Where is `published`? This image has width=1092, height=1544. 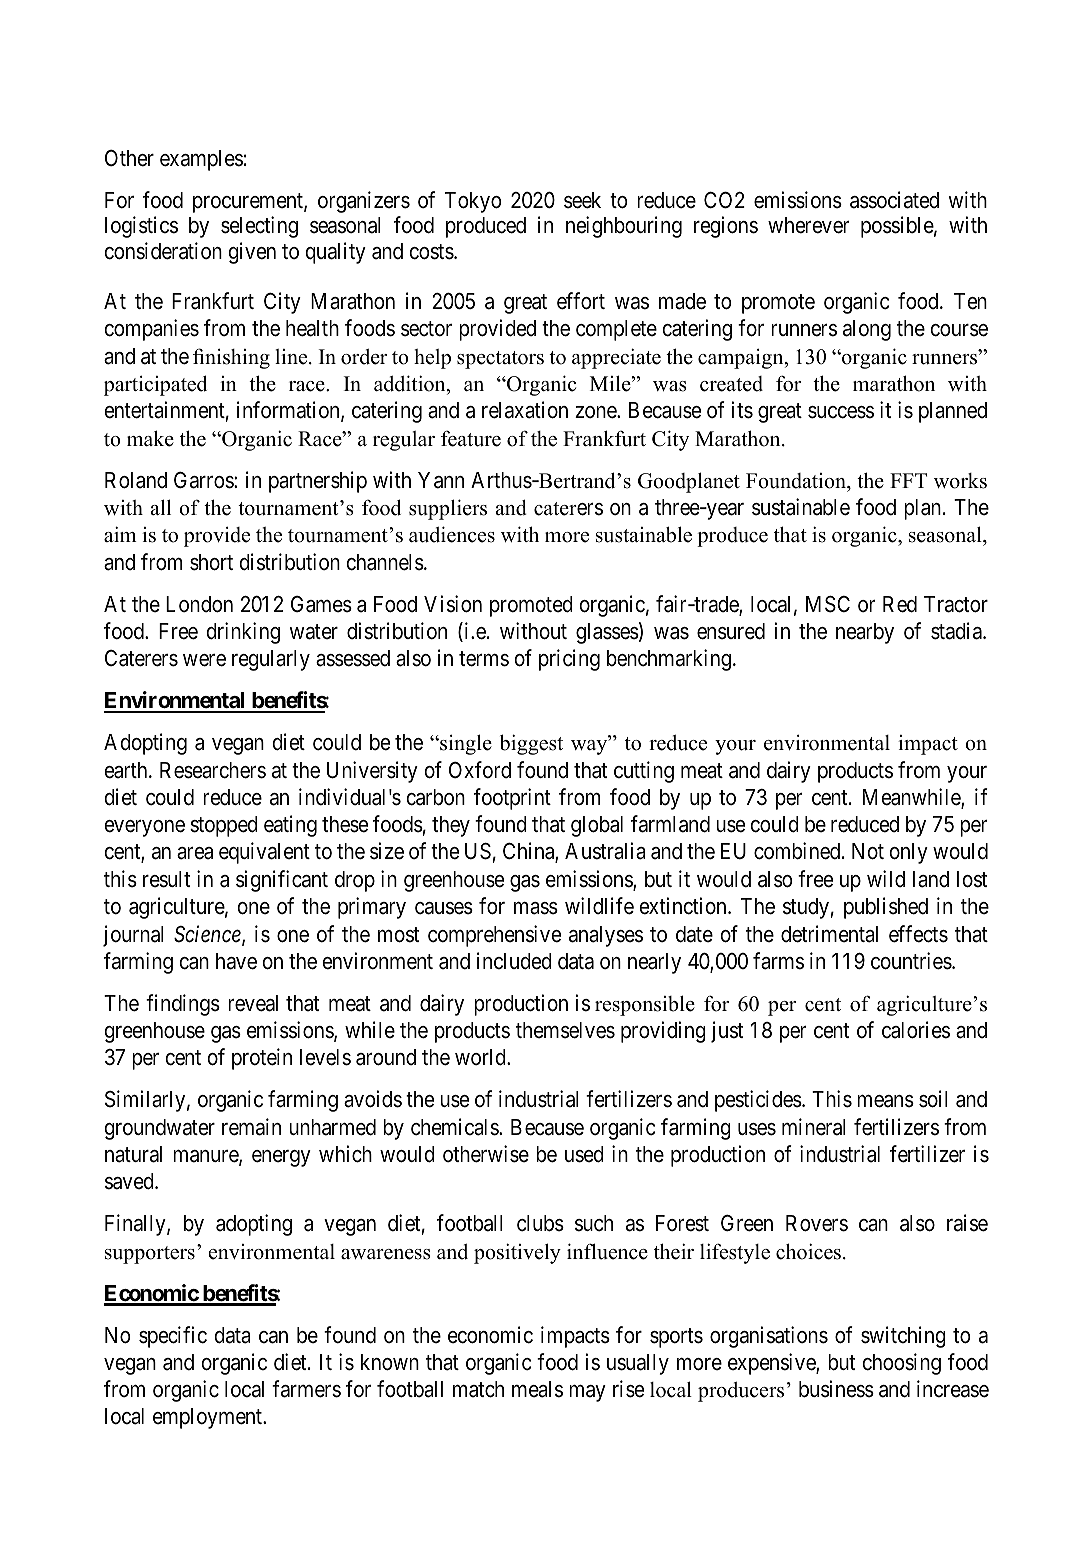
published is located at coordinates (886, 908).
